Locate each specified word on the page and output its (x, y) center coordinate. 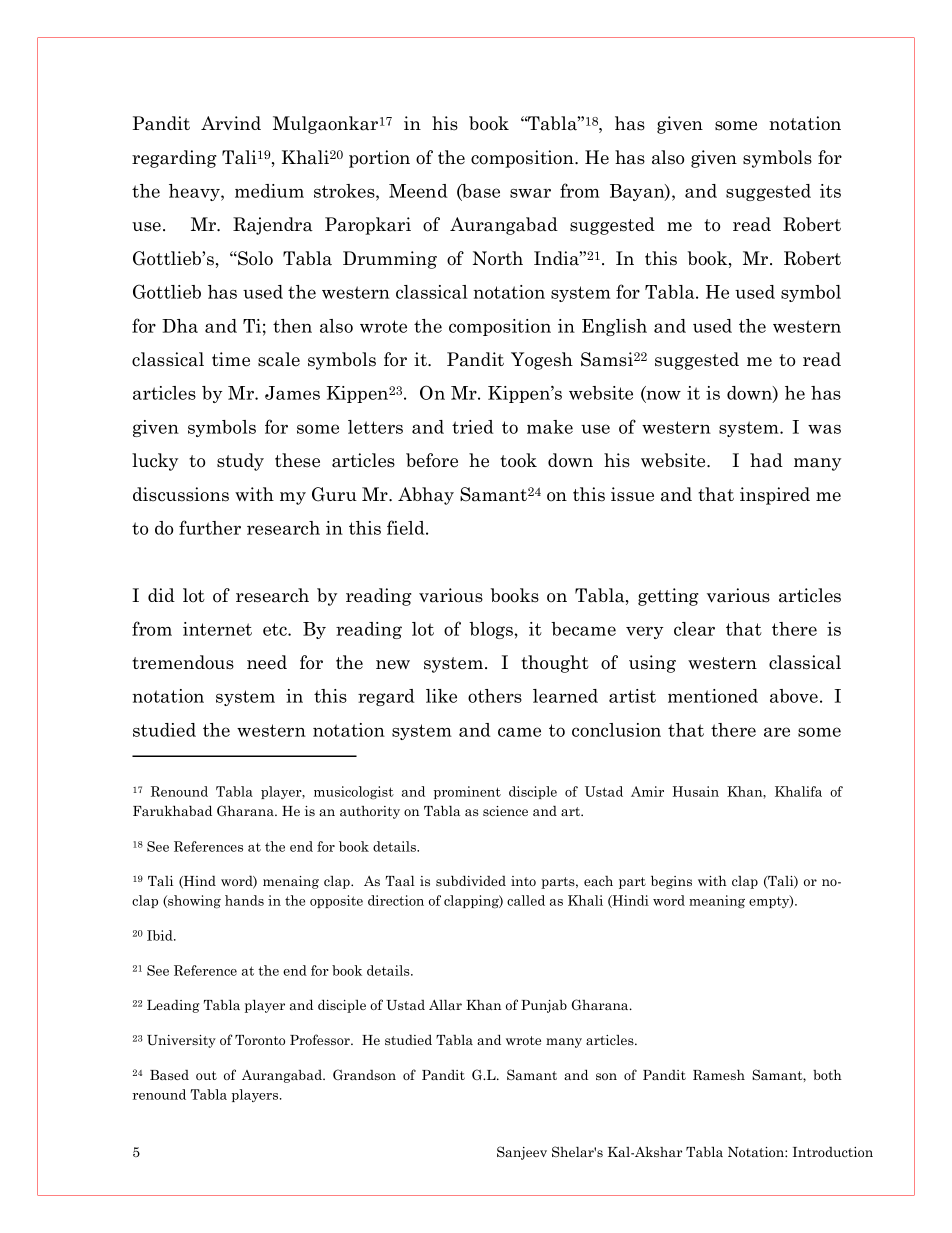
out (206, 1075)
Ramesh (719, 1074)
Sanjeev (522, 1153)
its (830, 191)
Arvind (231, 123)
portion (379, 159)
